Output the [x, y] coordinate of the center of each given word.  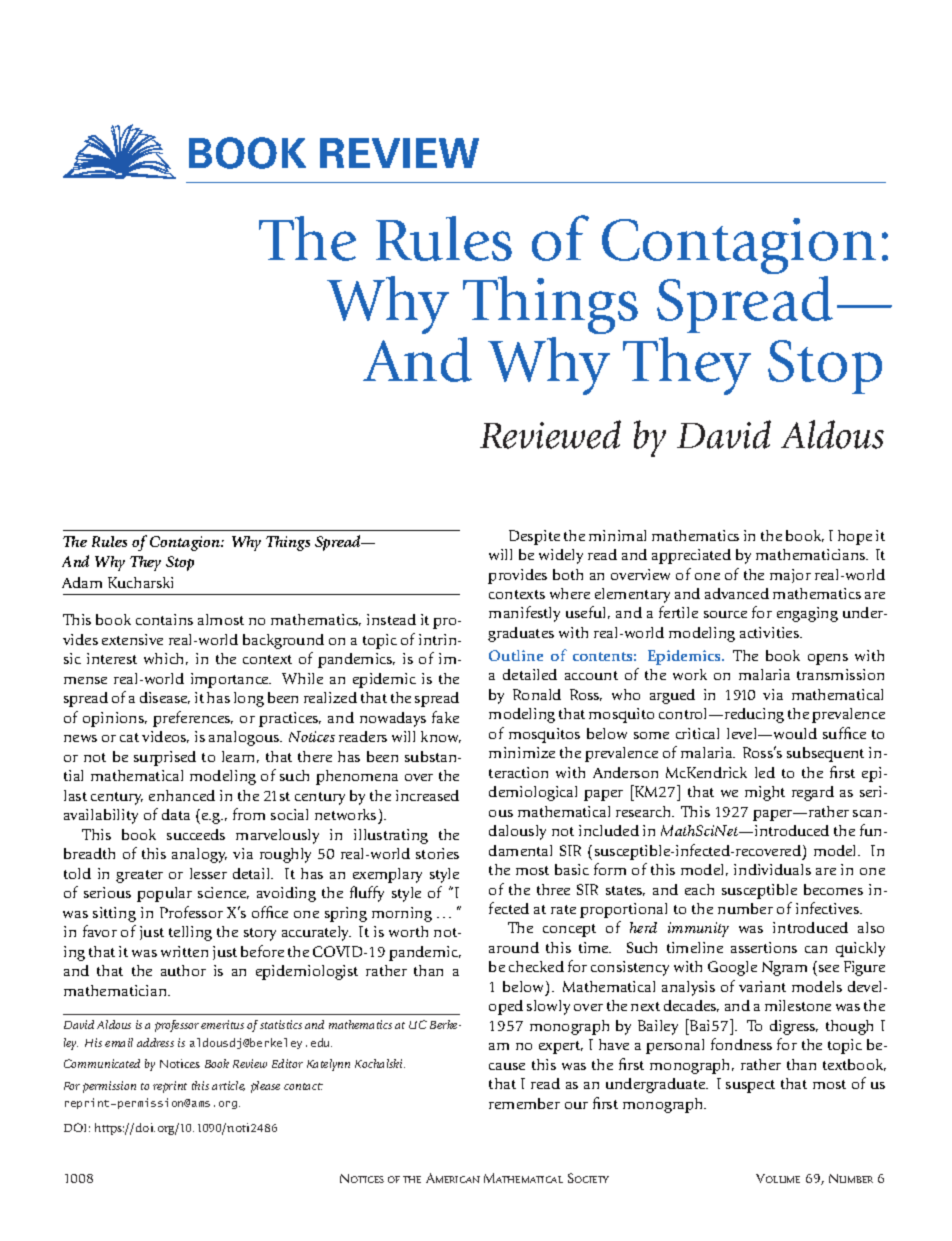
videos [165, 737]
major [790, 576]
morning [402, 914]
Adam [82, 582]
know [441, 737]
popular [164, 894]
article [228, 1086]
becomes [833, 889]
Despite [534, 537]
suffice [844, 733]
